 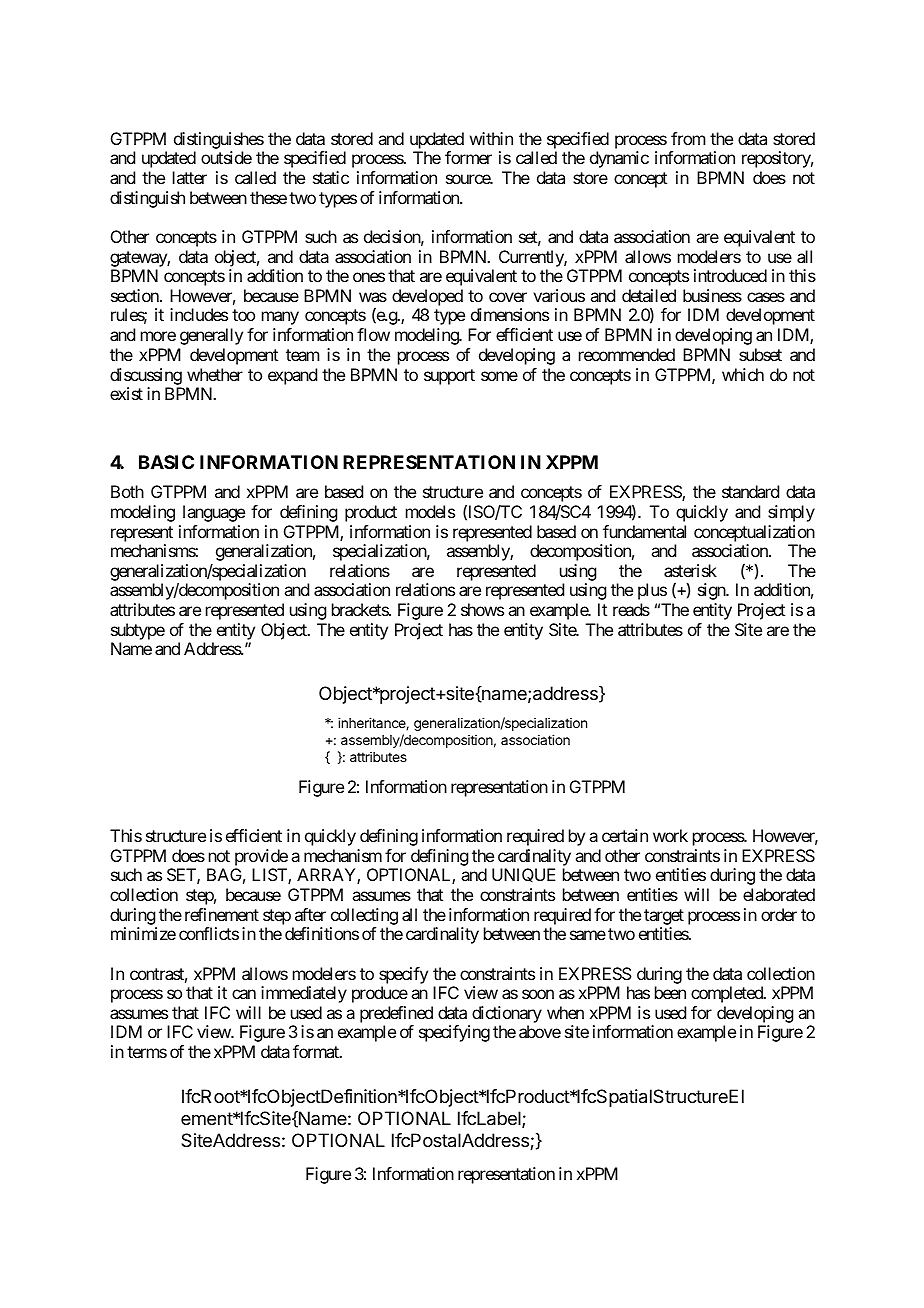 I want to click on immediately, so click(x=304, y=994).
